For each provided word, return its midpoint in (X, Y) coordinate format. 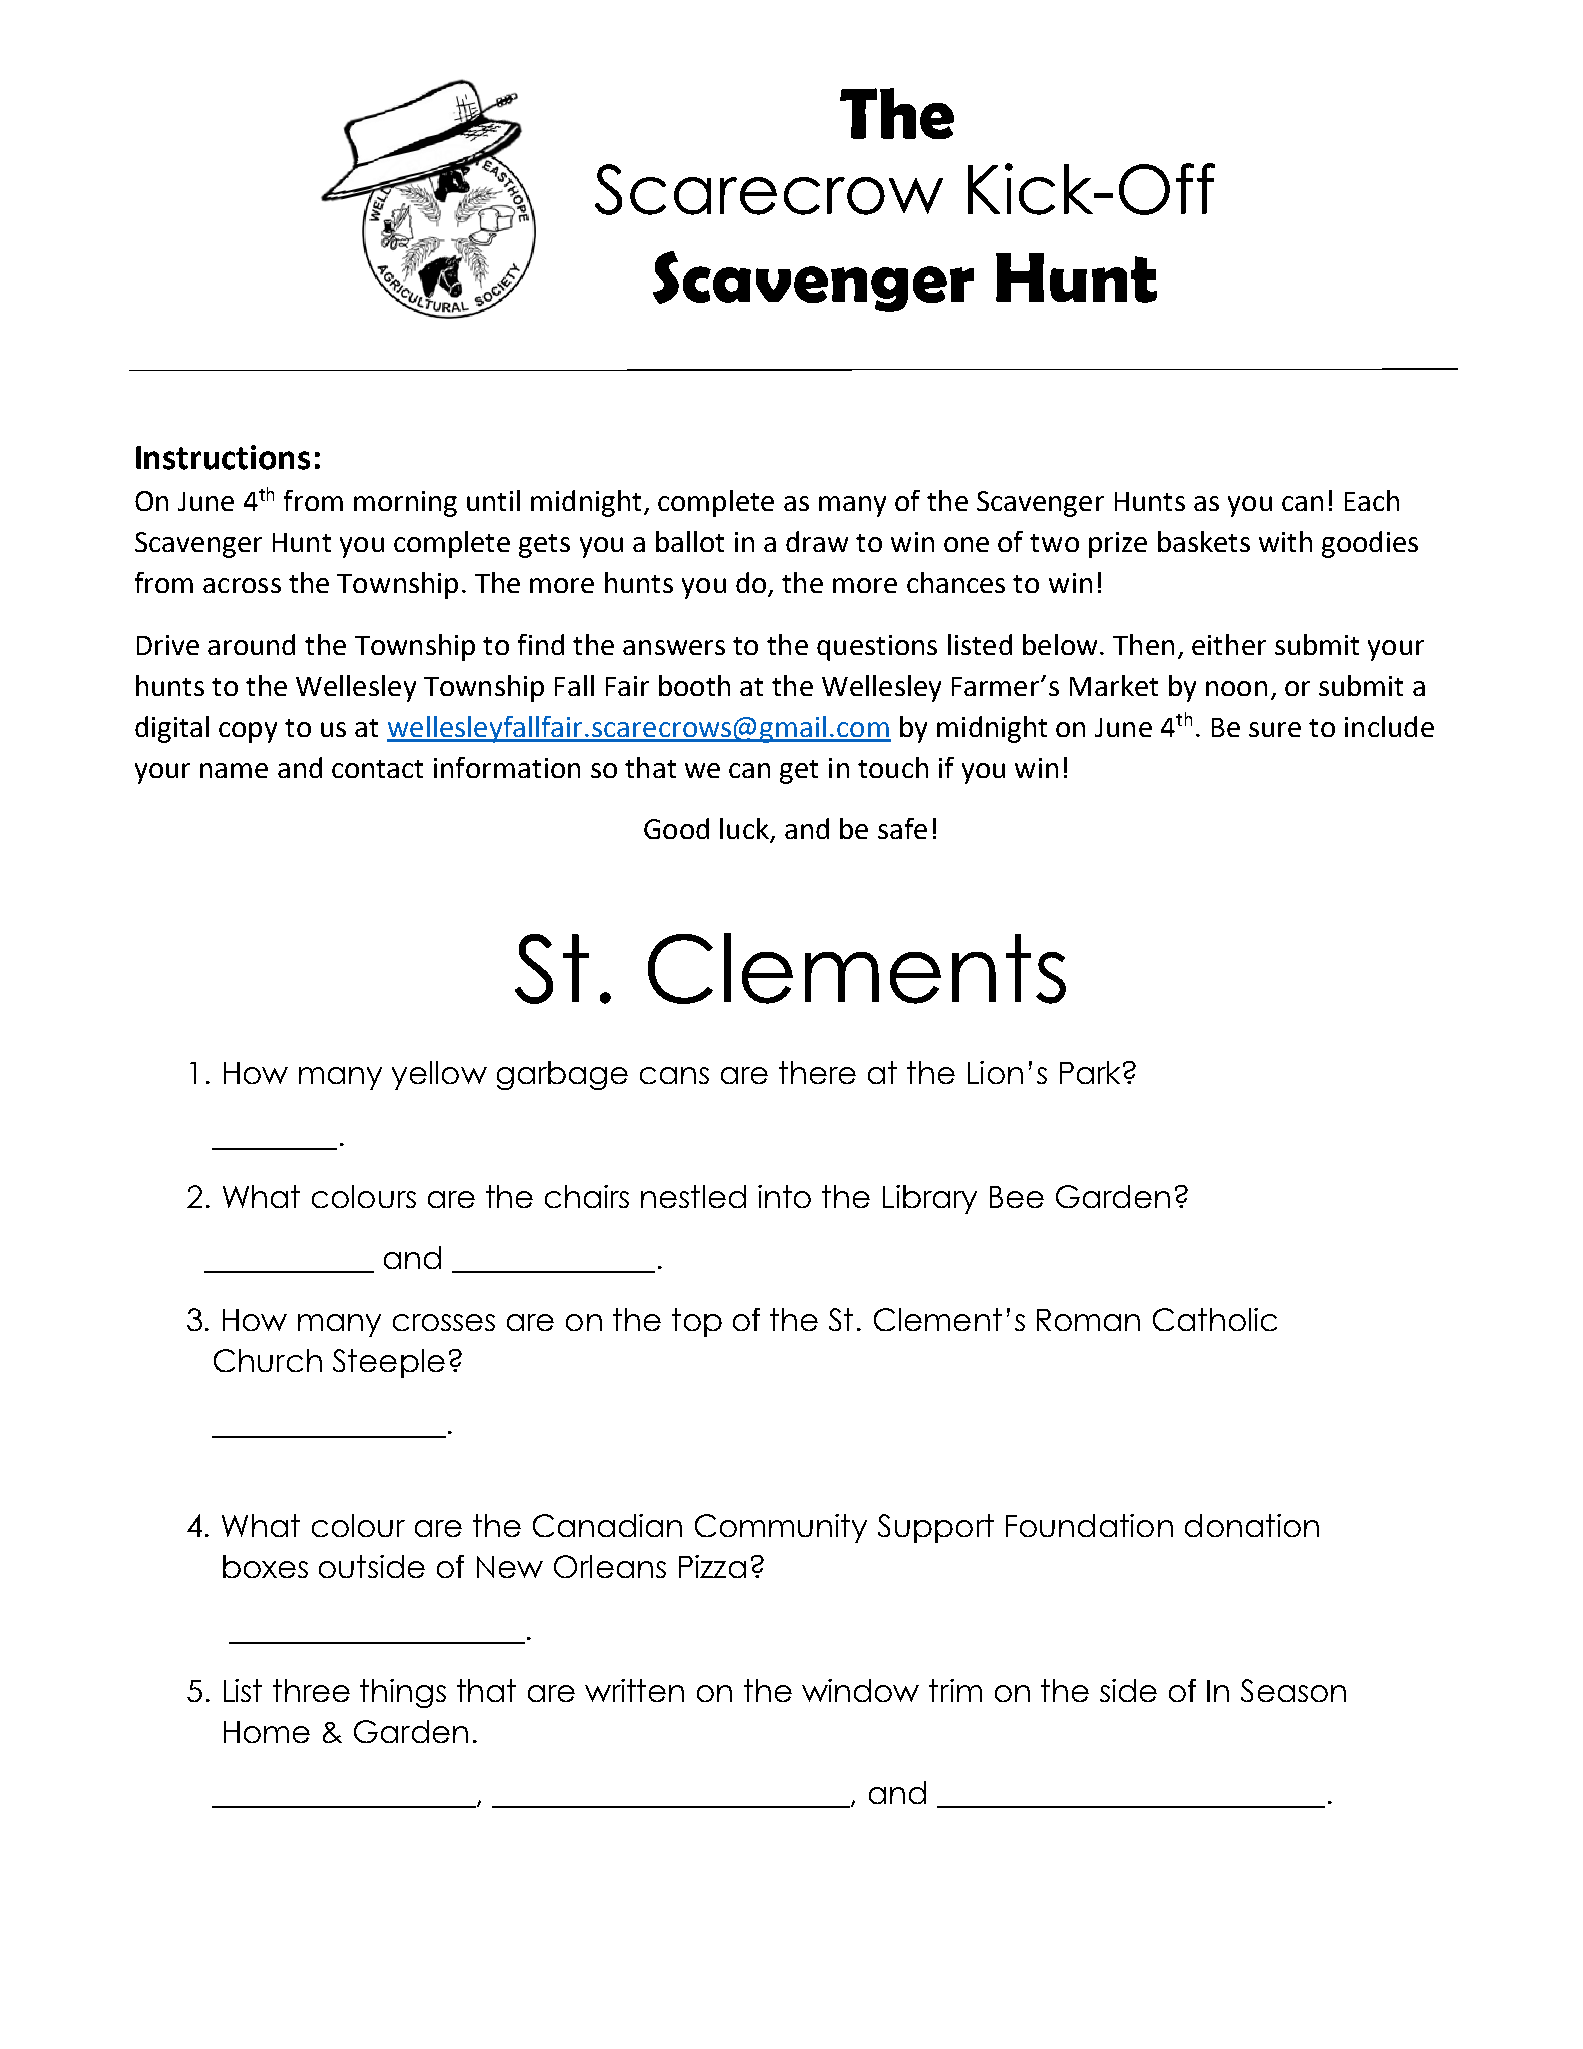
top (697, 1322)
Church (268, 1360)
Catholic (1215, 1319)
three (311, 1690)
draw (817, 541)
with (1285, 541)
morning (405, 504)
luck (745, 830)
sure (1275, 729)
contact (377, 769)
